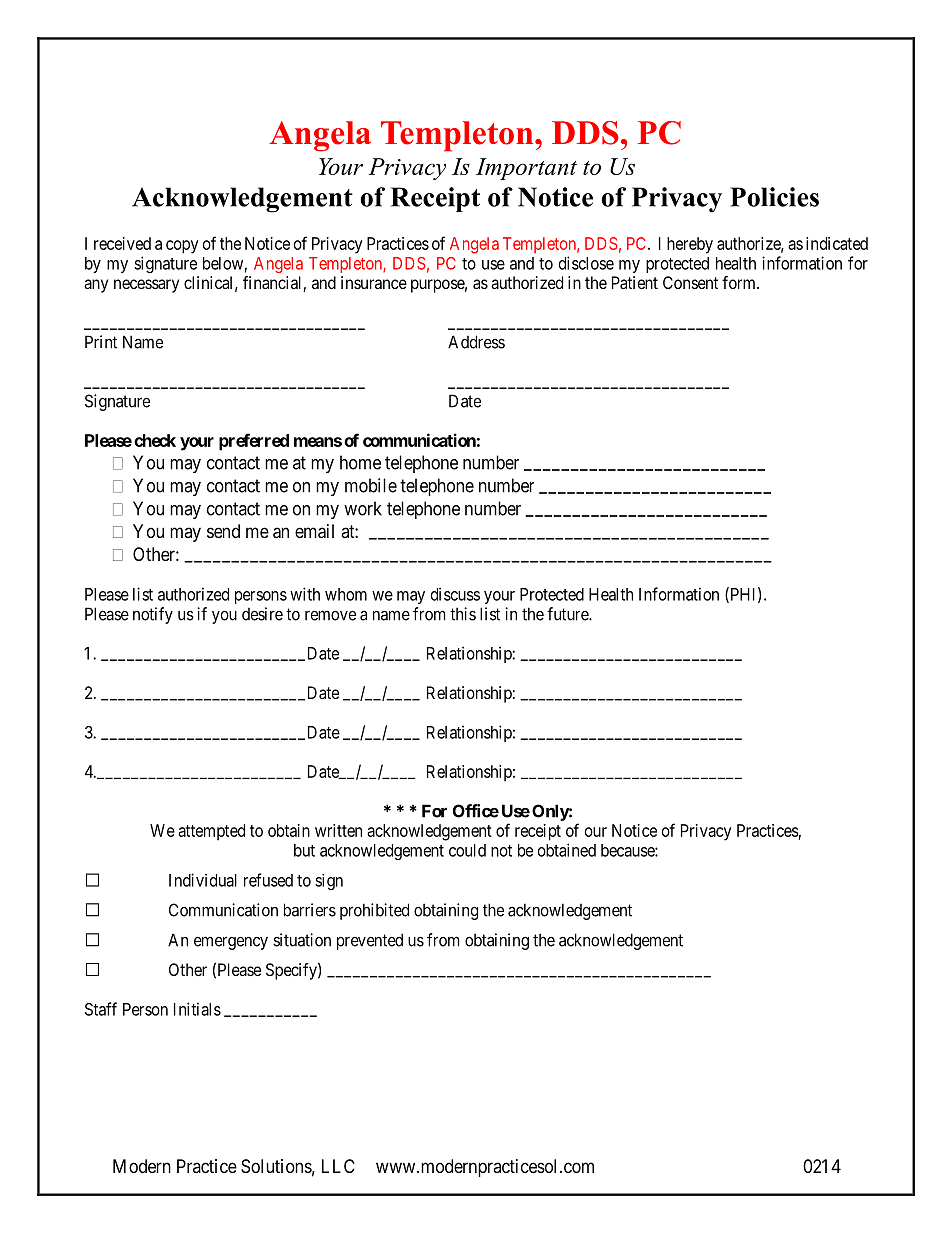 The height and width of the image is (1233, 952). Describe the element at coordinates (690, 282) in the image. I see `Consent` at that location.
